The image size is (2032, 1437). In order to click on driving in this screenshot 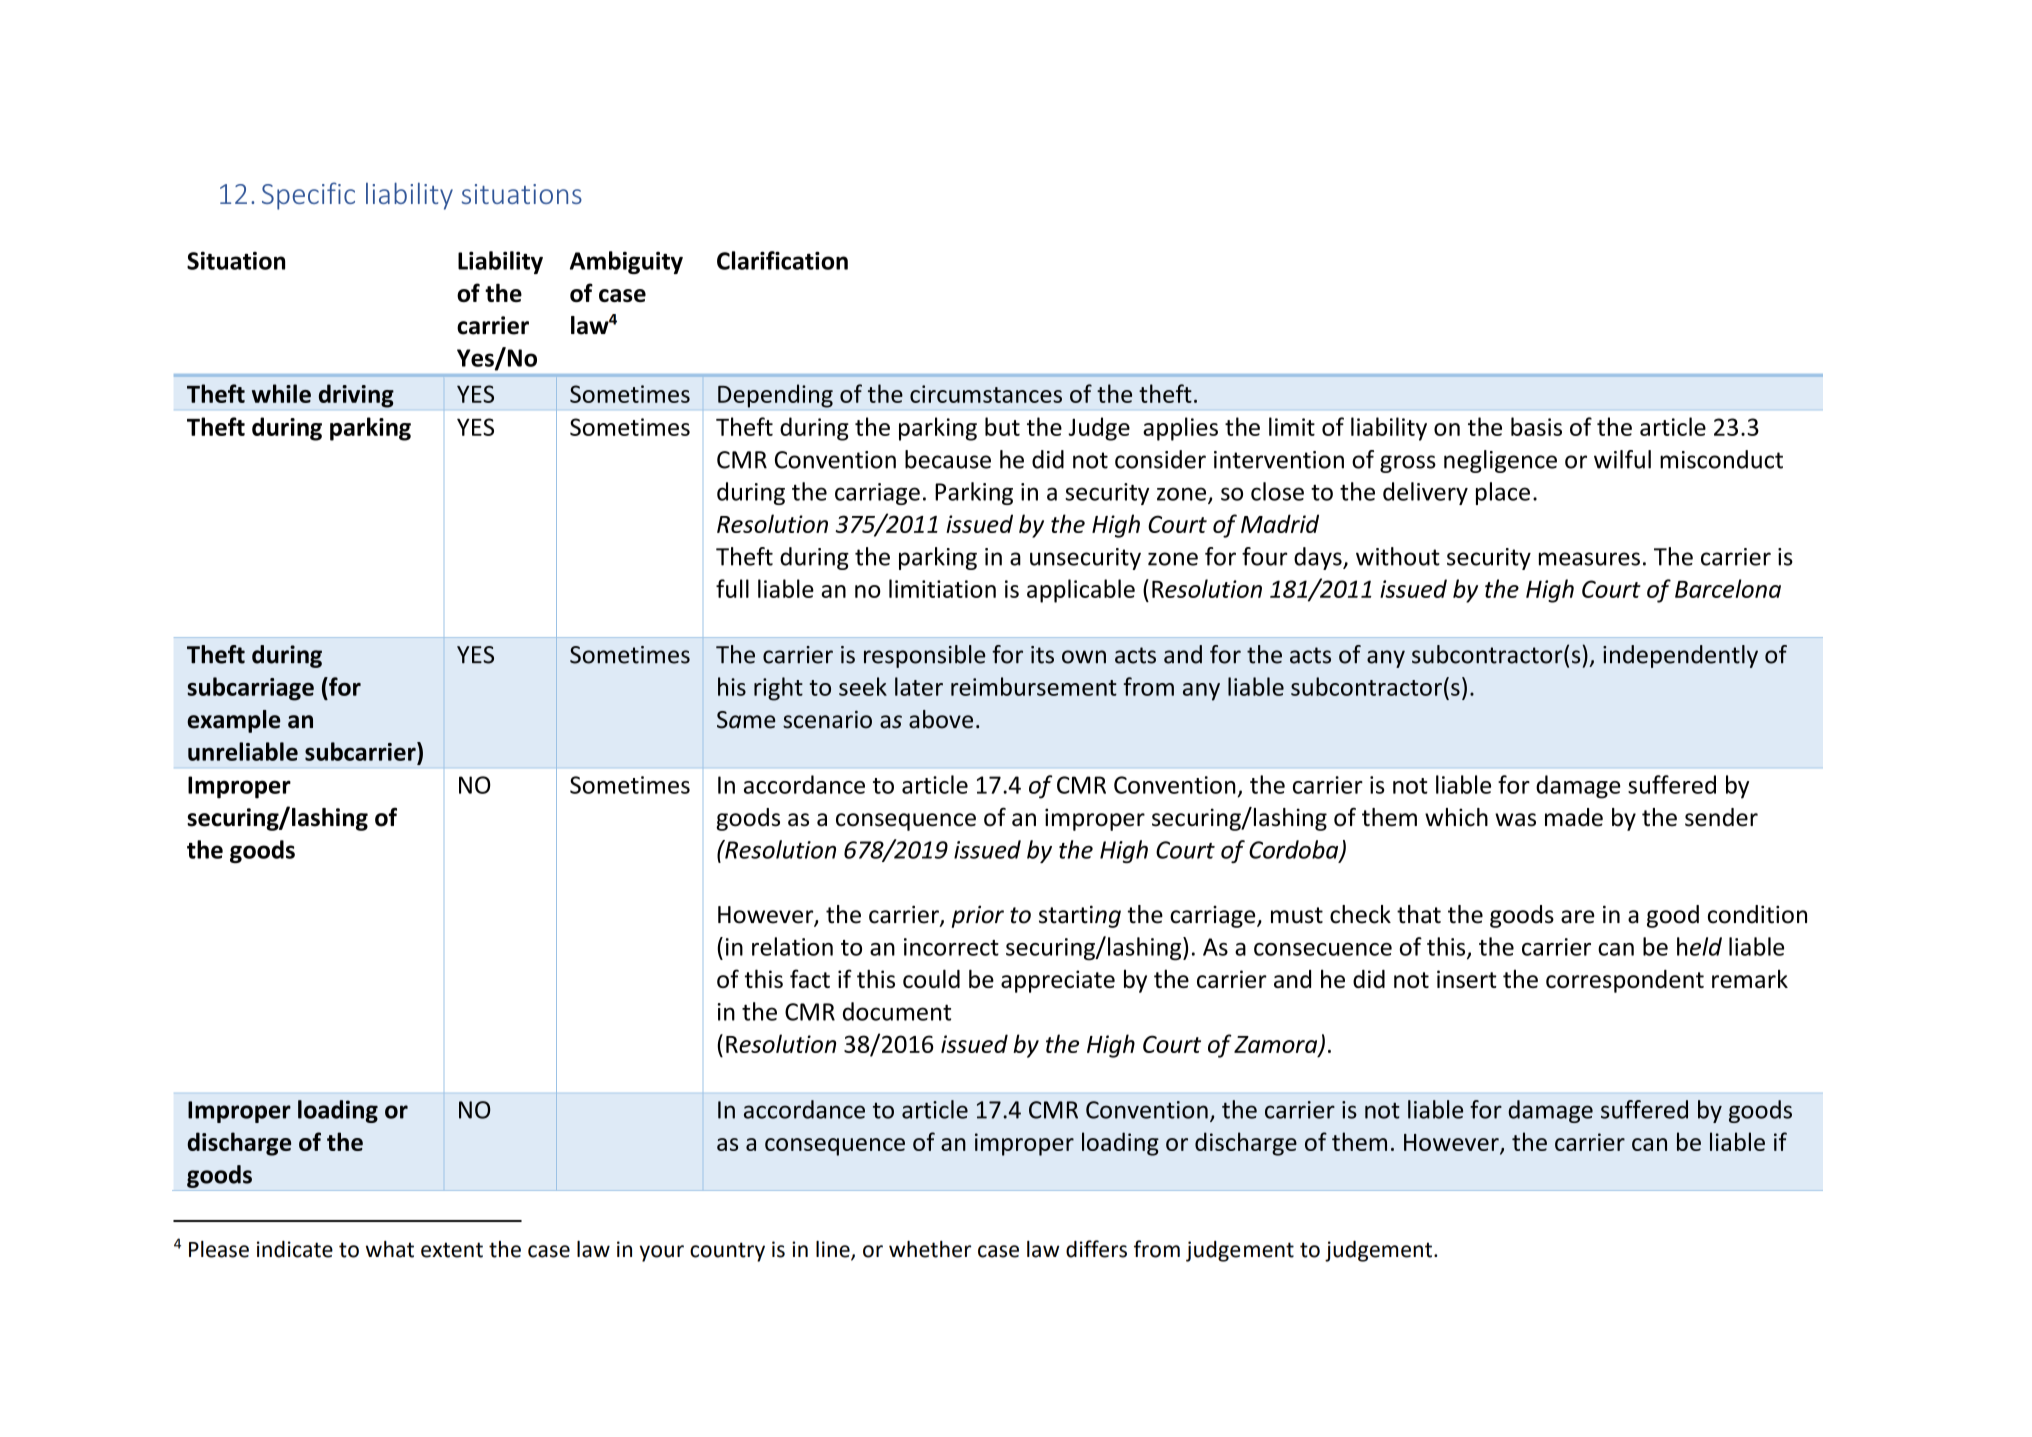, I will do `click(356, 396)`.
